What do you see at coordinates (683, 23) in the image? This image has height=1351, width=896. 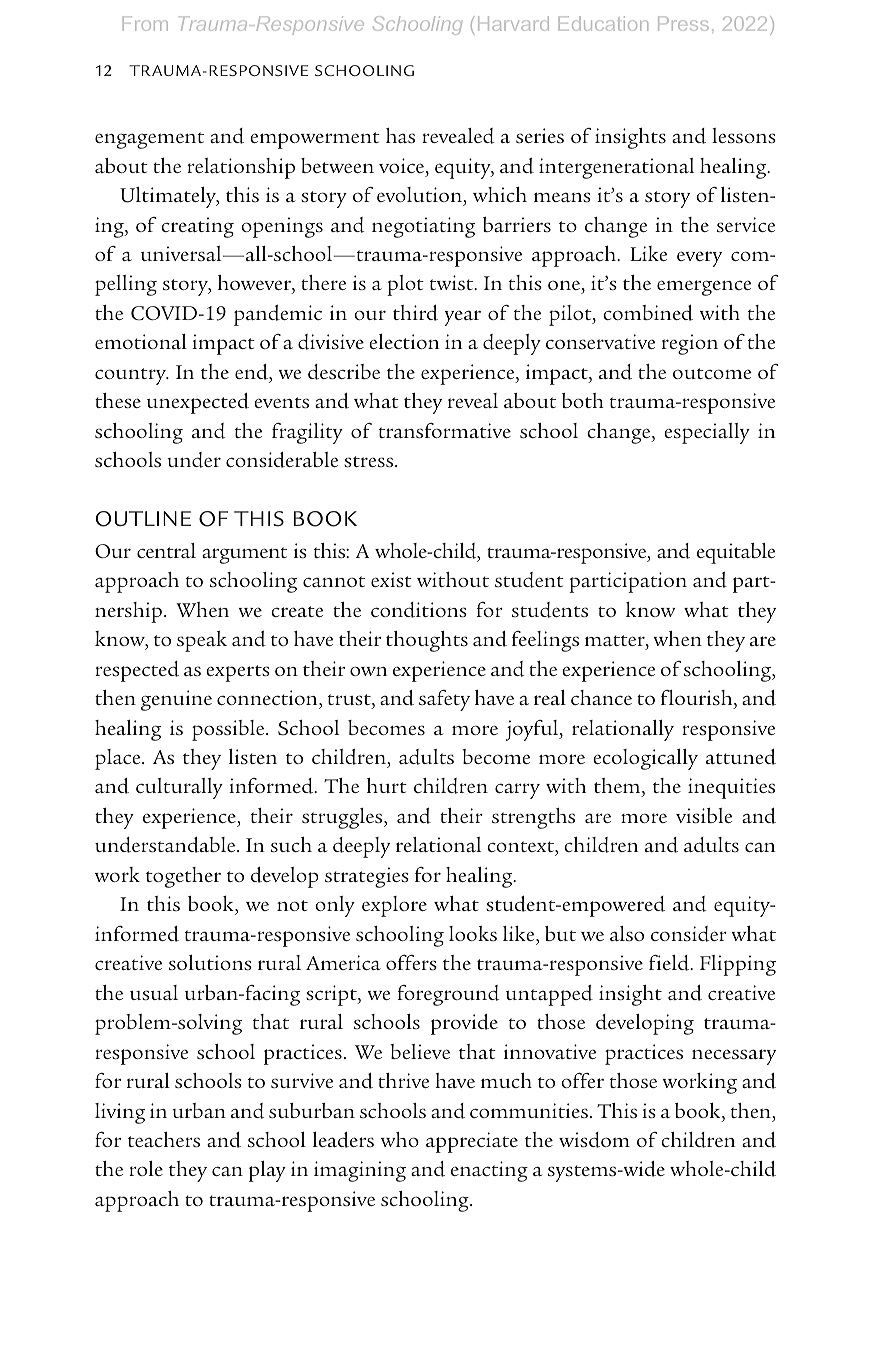 I see `Press` at bounding box center [683, 23].
